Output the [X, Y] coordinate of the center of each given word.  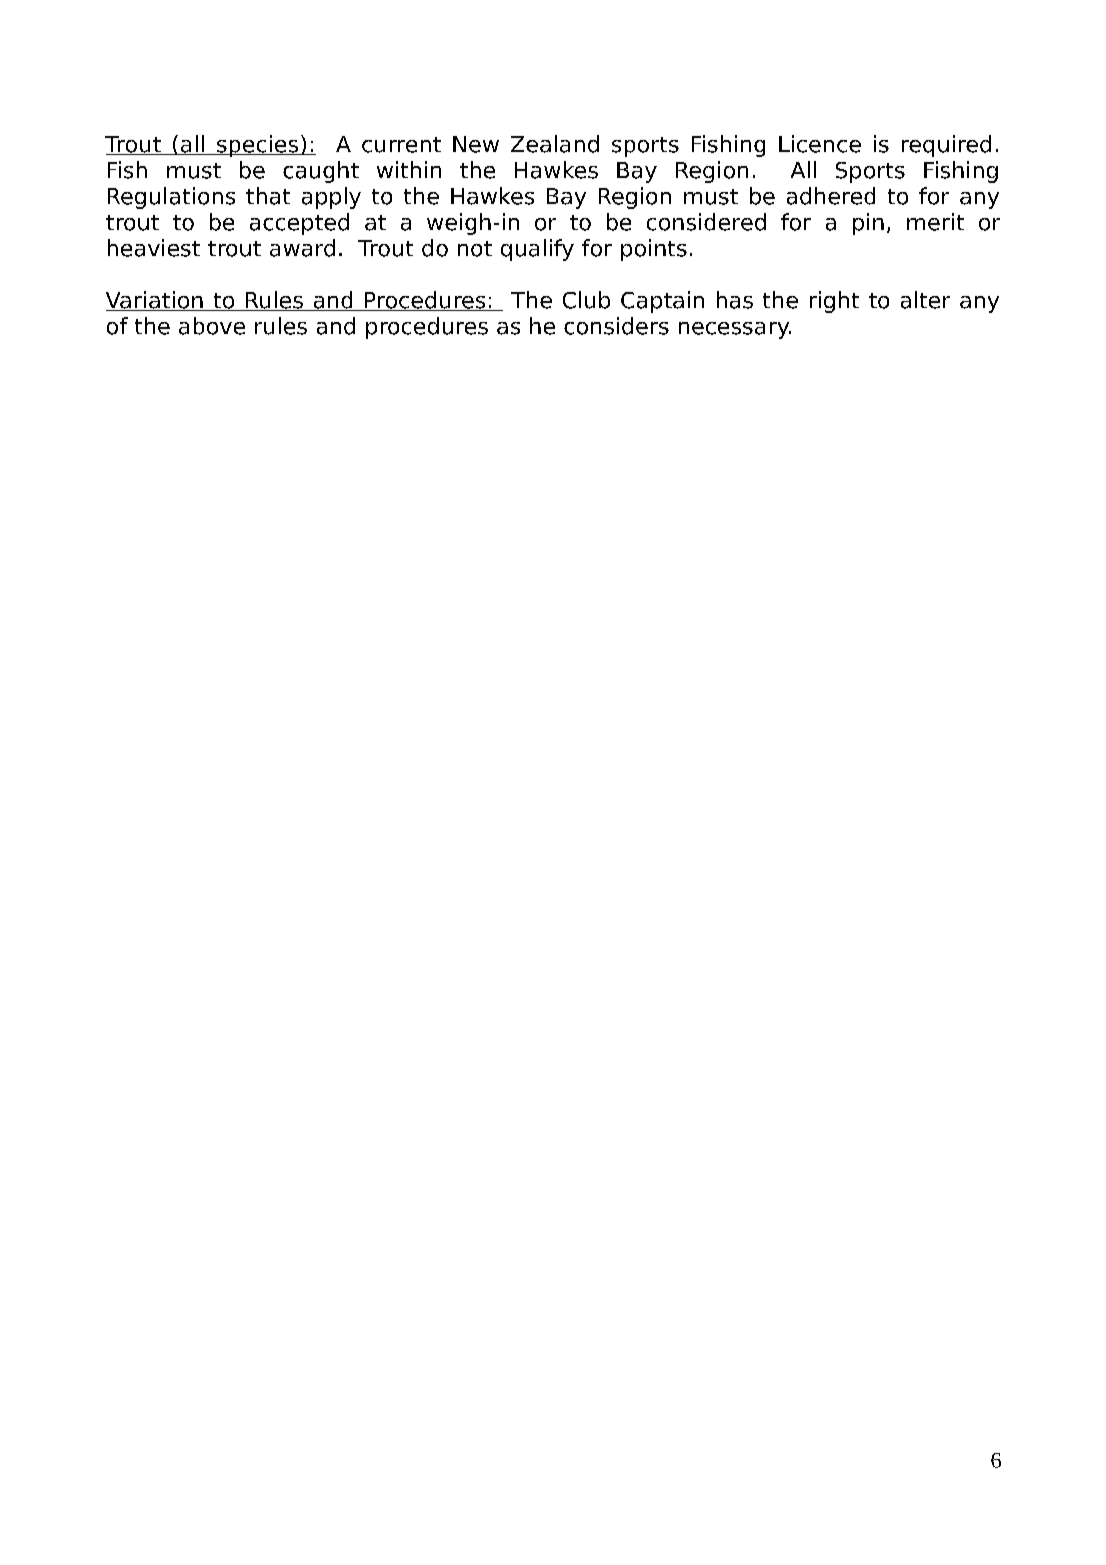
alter [925, 300]
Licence [820, 144]
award [302, 248]
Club [586, 300]
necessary [735, 330]
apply [331, 198]
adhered [831, 196]
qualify [537, 250]
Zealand [555, 144]
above [212, 326]
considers [616, 326]
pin [868, 224]
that [268, 196]
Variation [155, 301]
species [258, 146]
